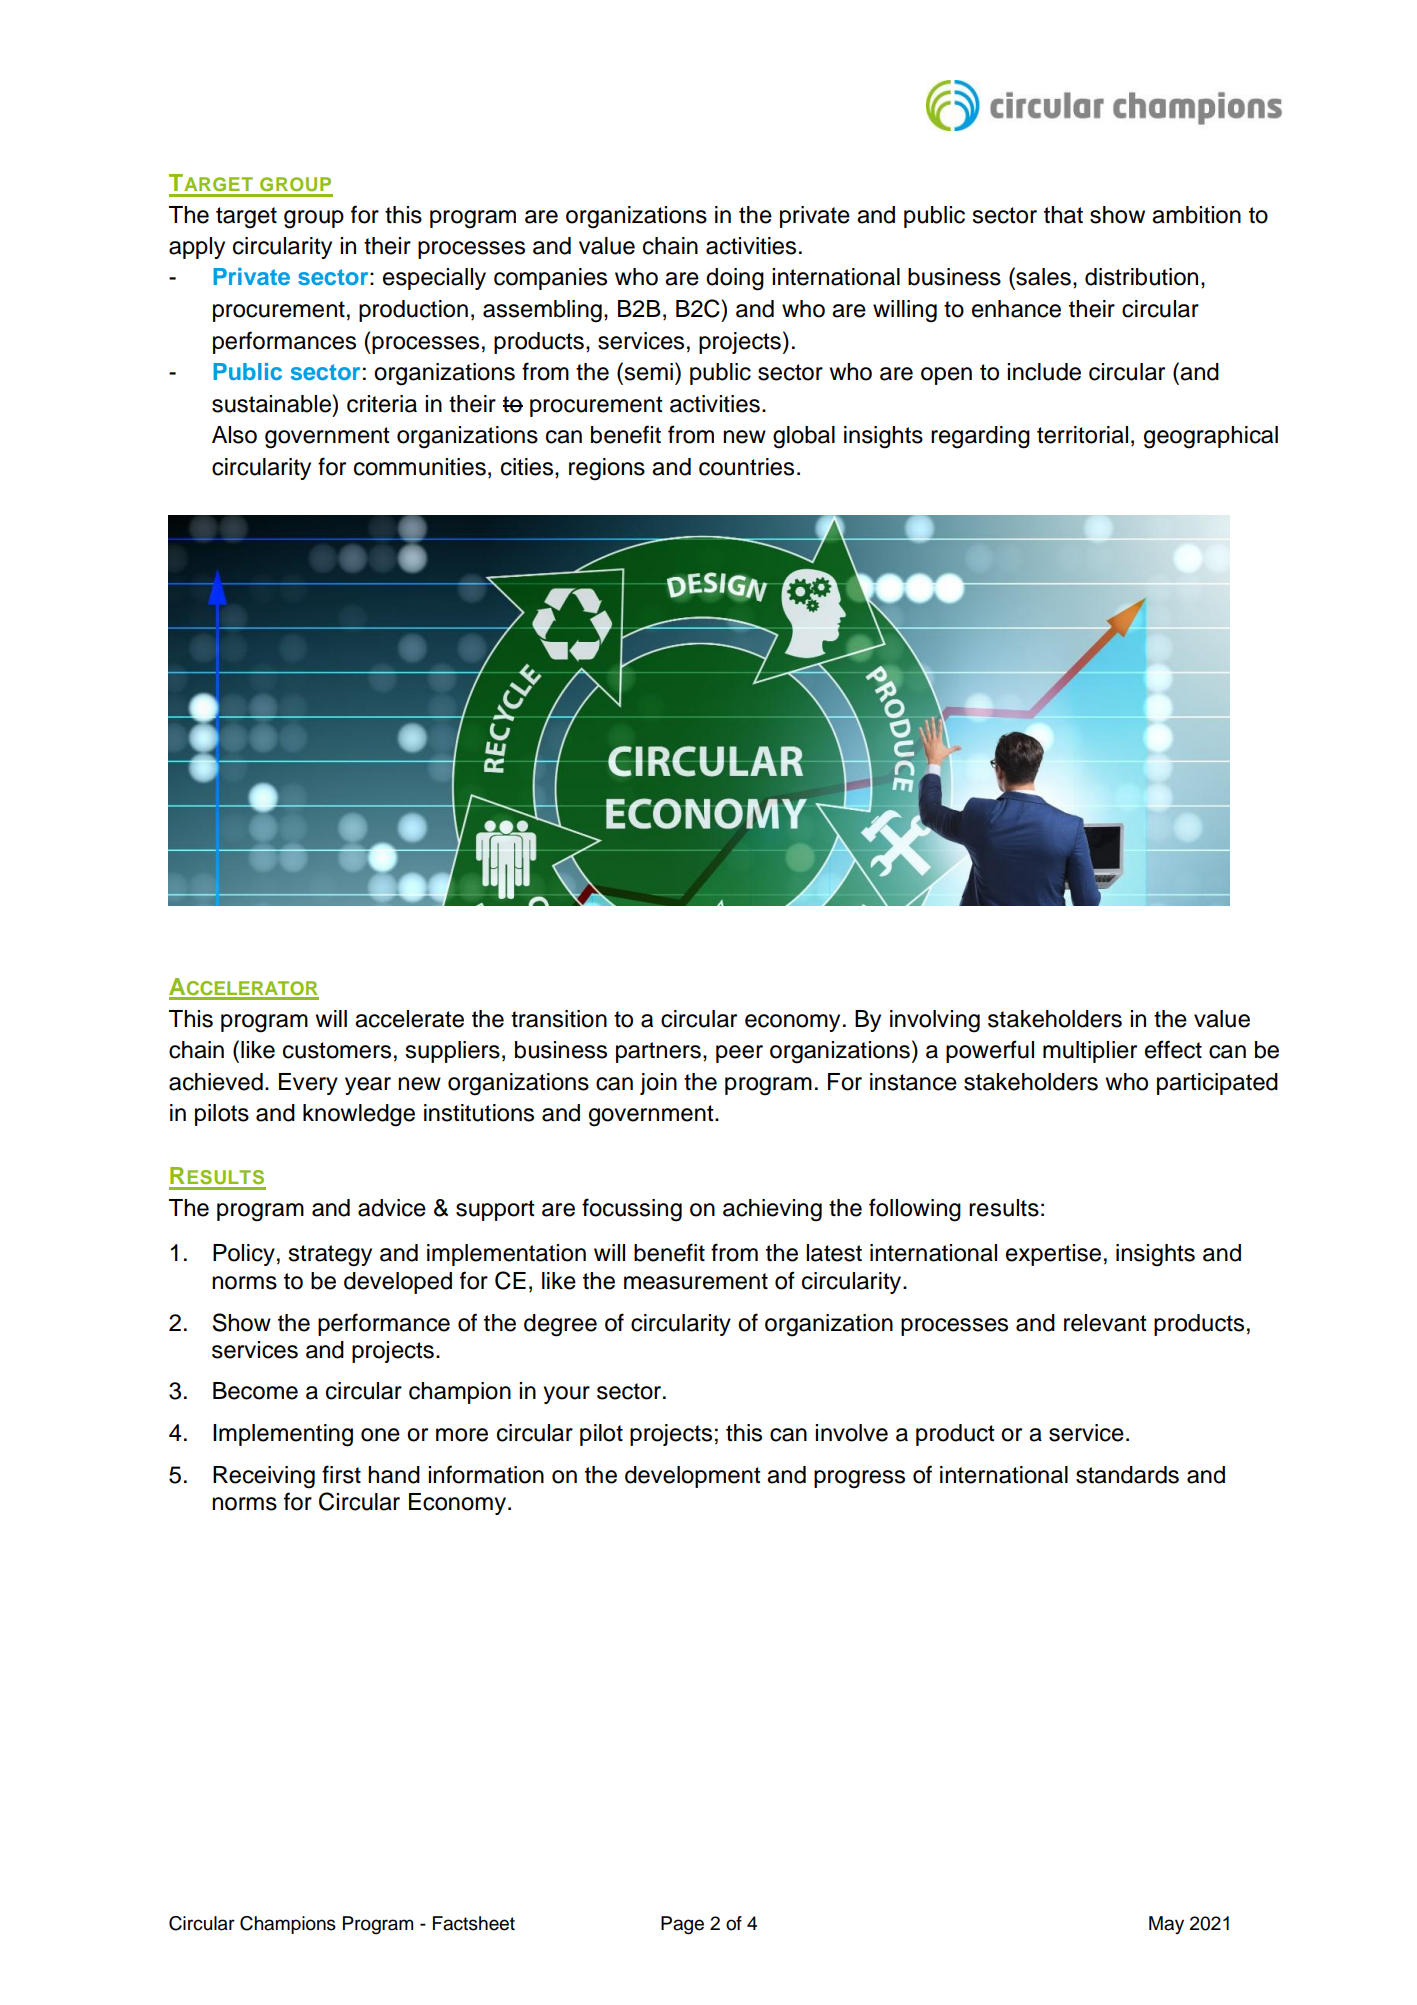  Describe the element at coordinates (1090, 1052) in the screenshot. I see `multiplier` at that location.
